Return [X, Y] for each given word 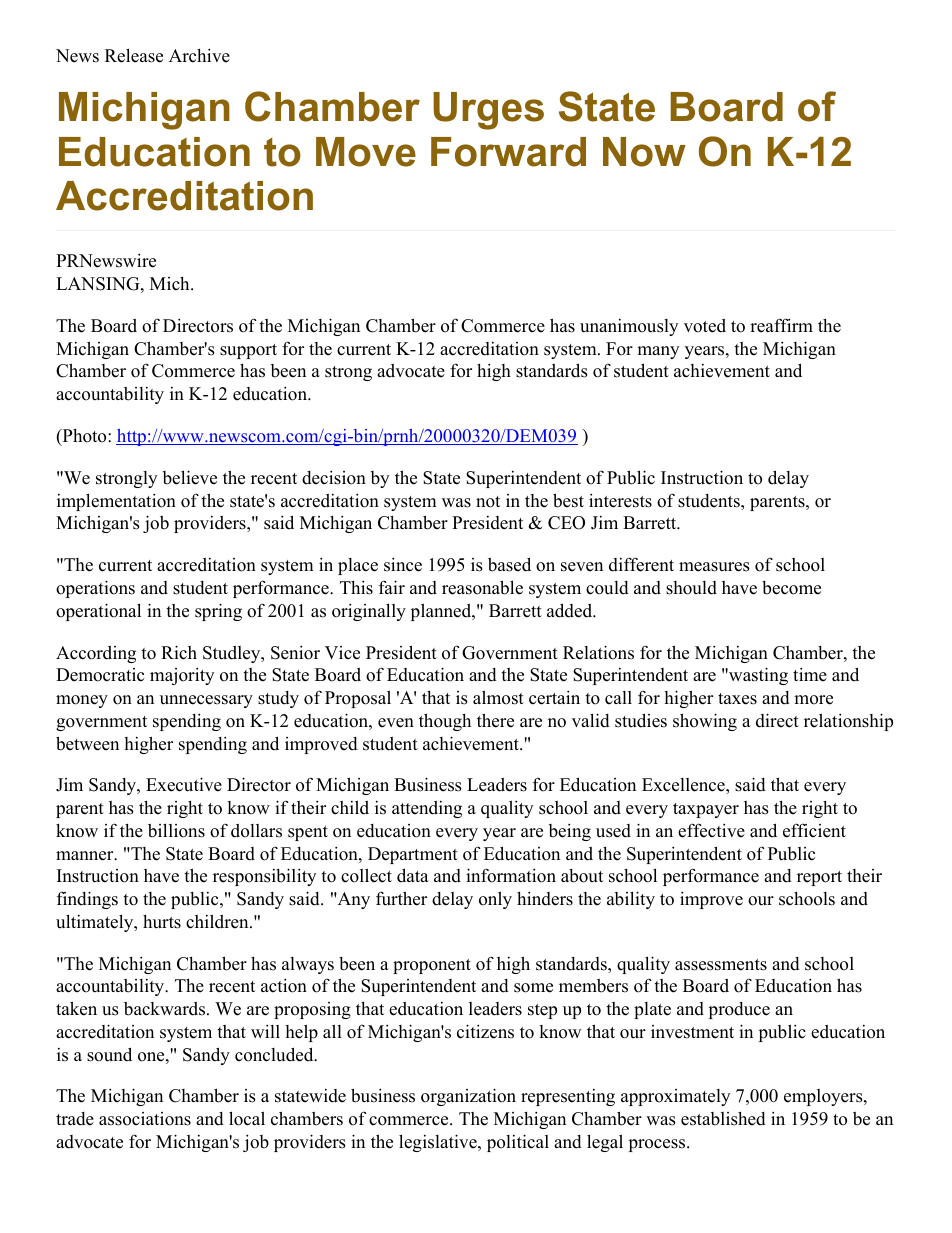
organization [468, 1097]
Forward [508, 152]
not [488, 502]
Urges [488, 111]
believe [190, 477]
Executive [184, 784]
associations [145, 1119]
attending [427, 809]
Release [134, 55]
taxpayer [706, 810]
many [658, 352]
